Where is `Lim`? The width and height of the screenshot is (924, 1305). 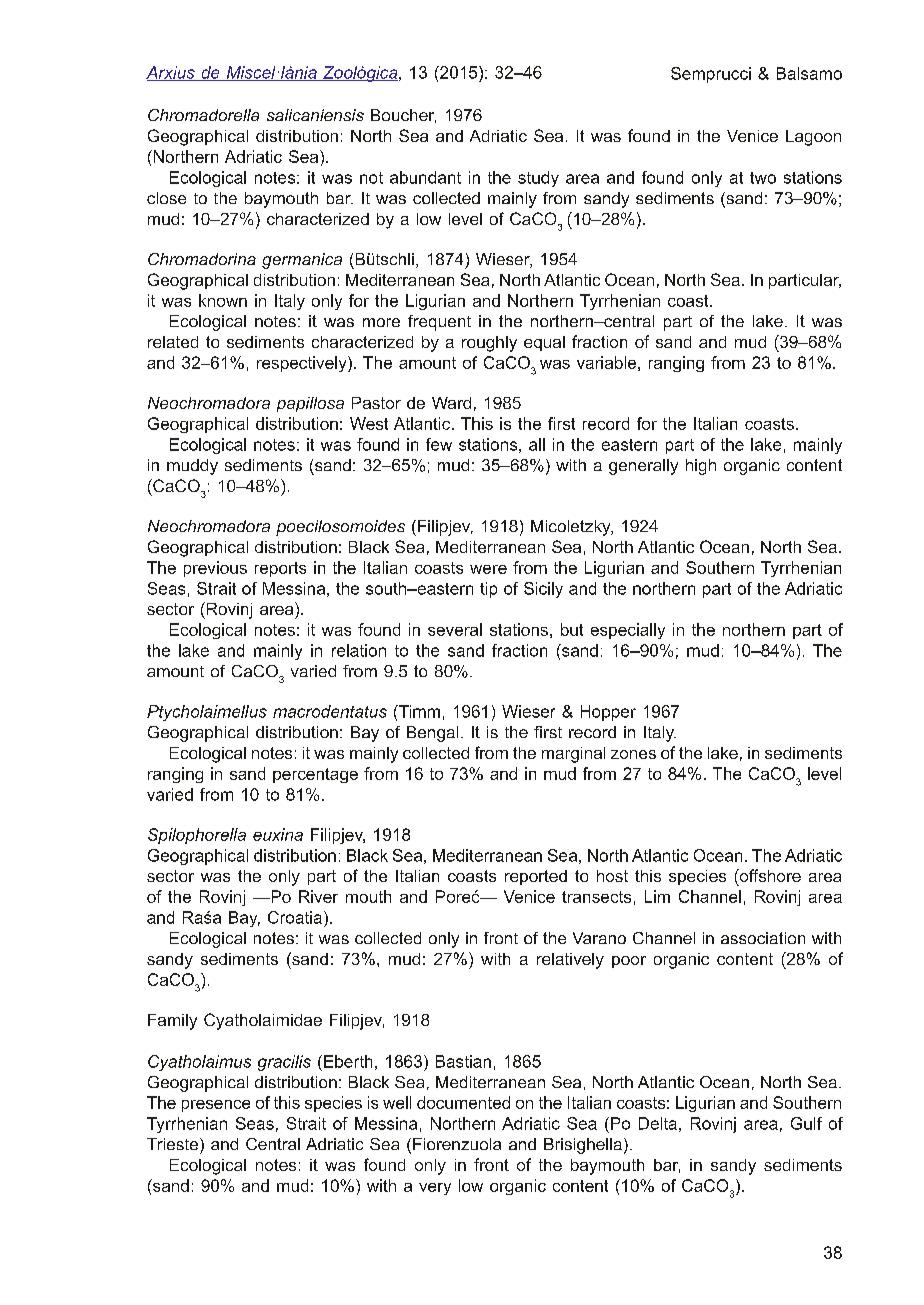
Lim is located at coordinates (657, 896).
